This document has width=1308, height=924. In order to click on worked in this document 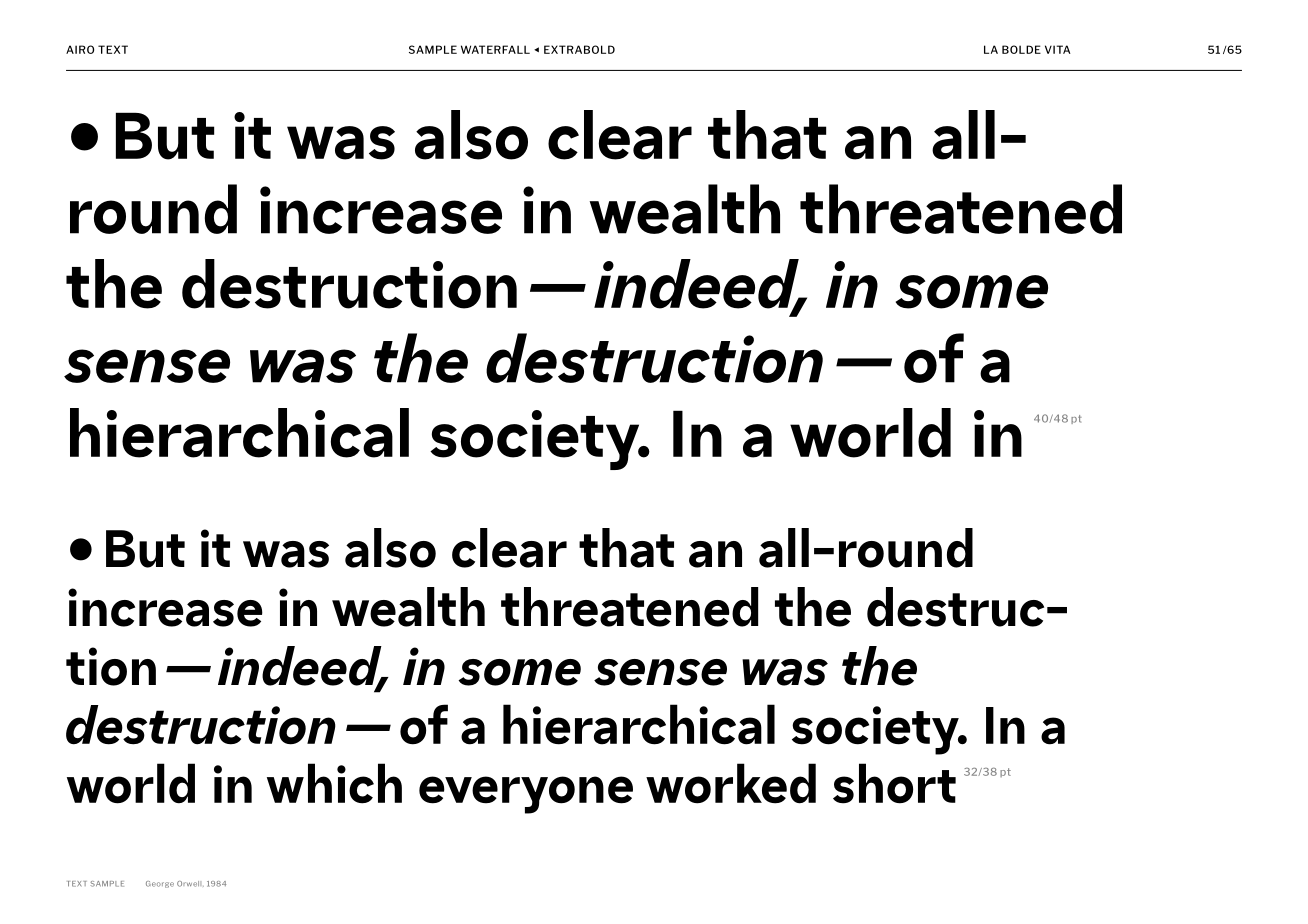, I will do `click(731, 783)`.
